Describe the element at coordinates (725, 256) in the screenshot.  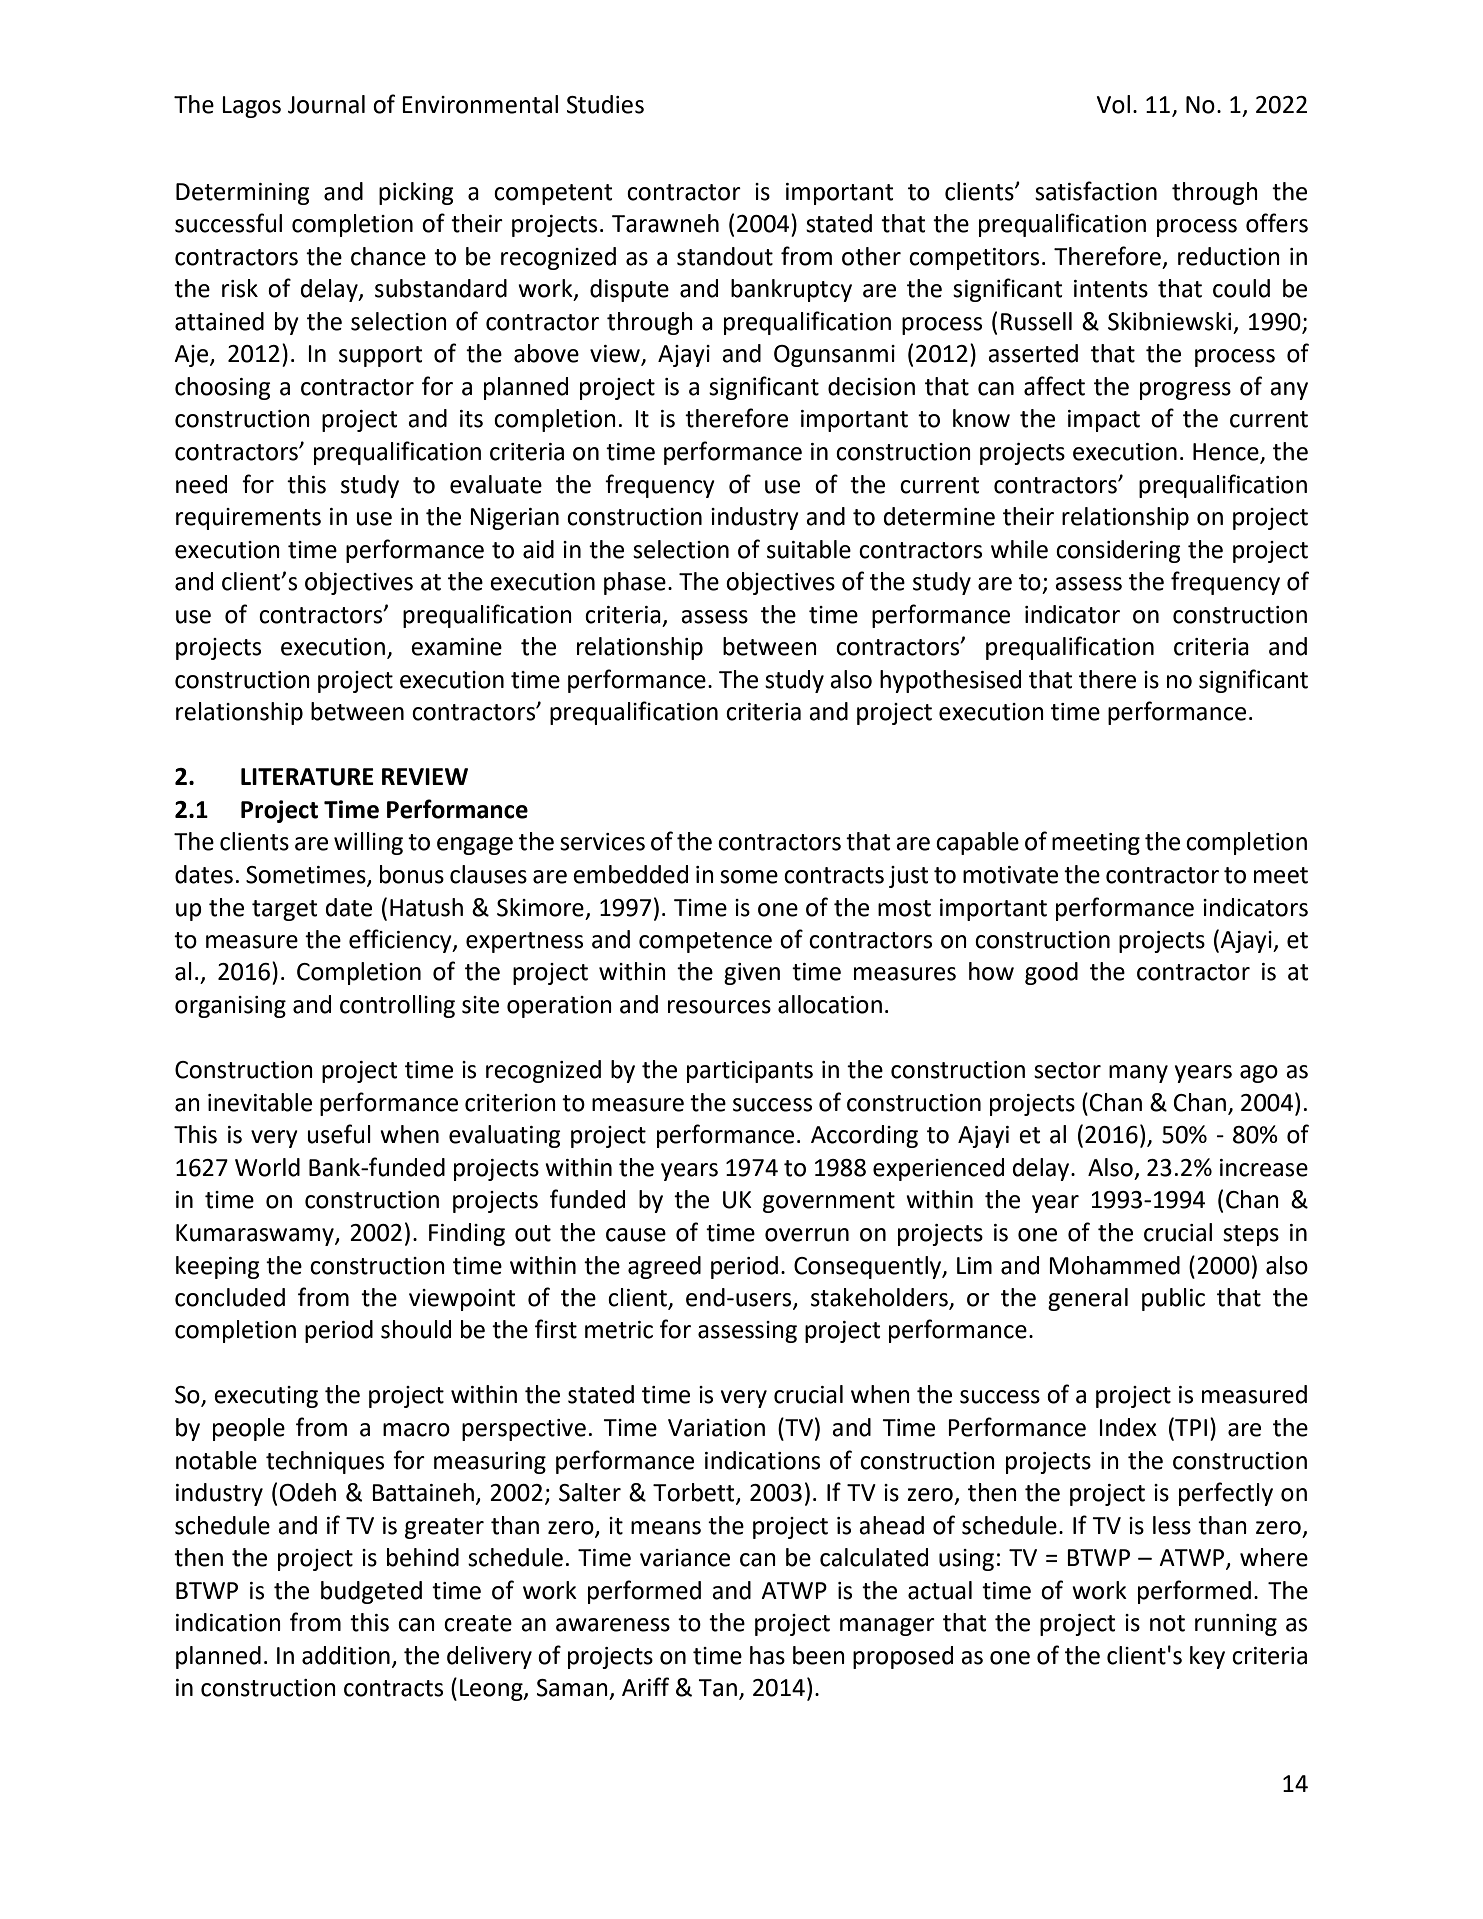
I see `standout` at that location.
